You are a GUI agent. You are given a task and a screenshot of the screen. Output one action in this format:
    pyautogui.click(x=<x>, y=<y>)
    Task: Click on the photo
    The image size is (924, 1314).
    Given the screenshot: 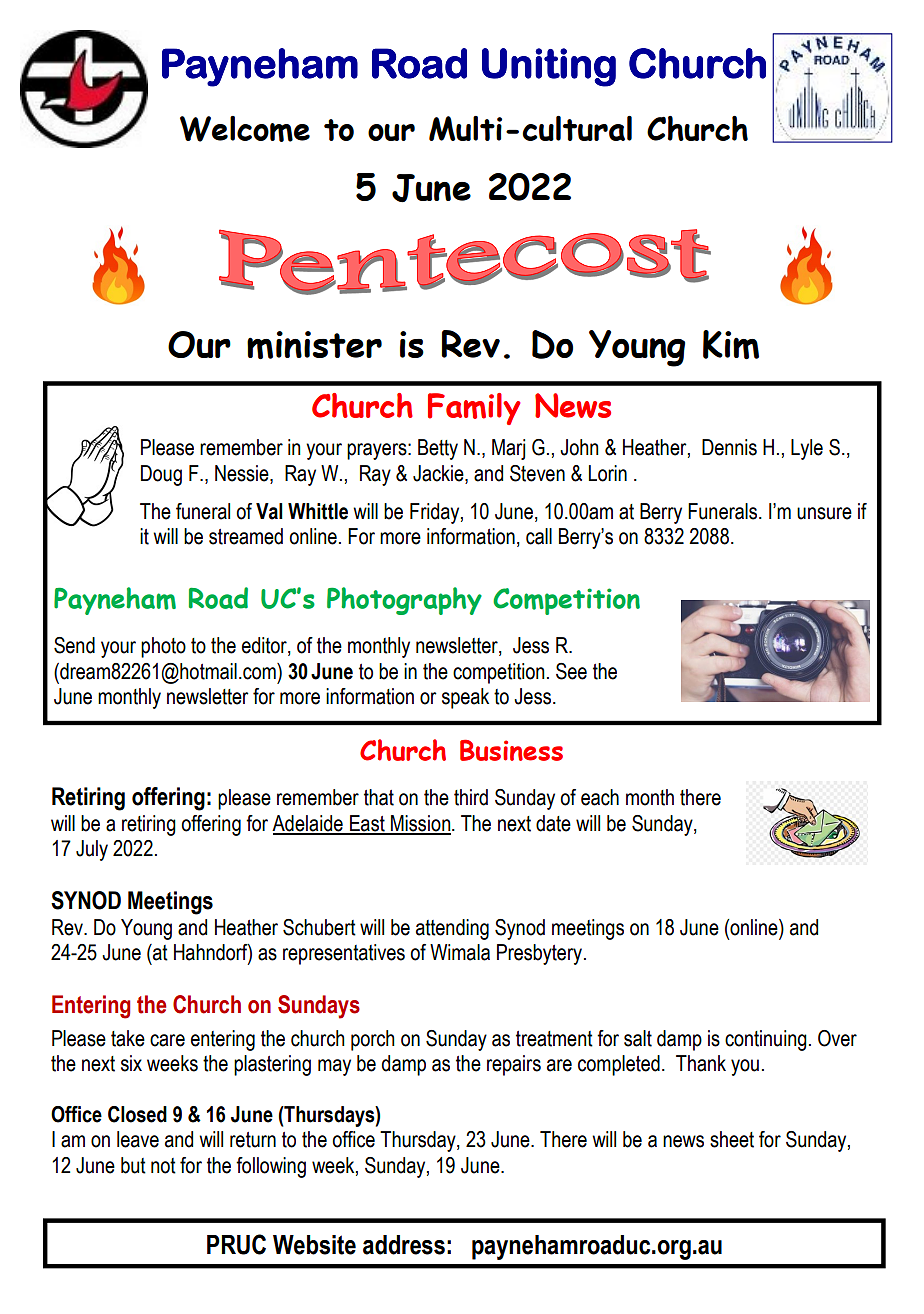 What is the action you would take?
    pyautogui.click(x=163, y=647)
